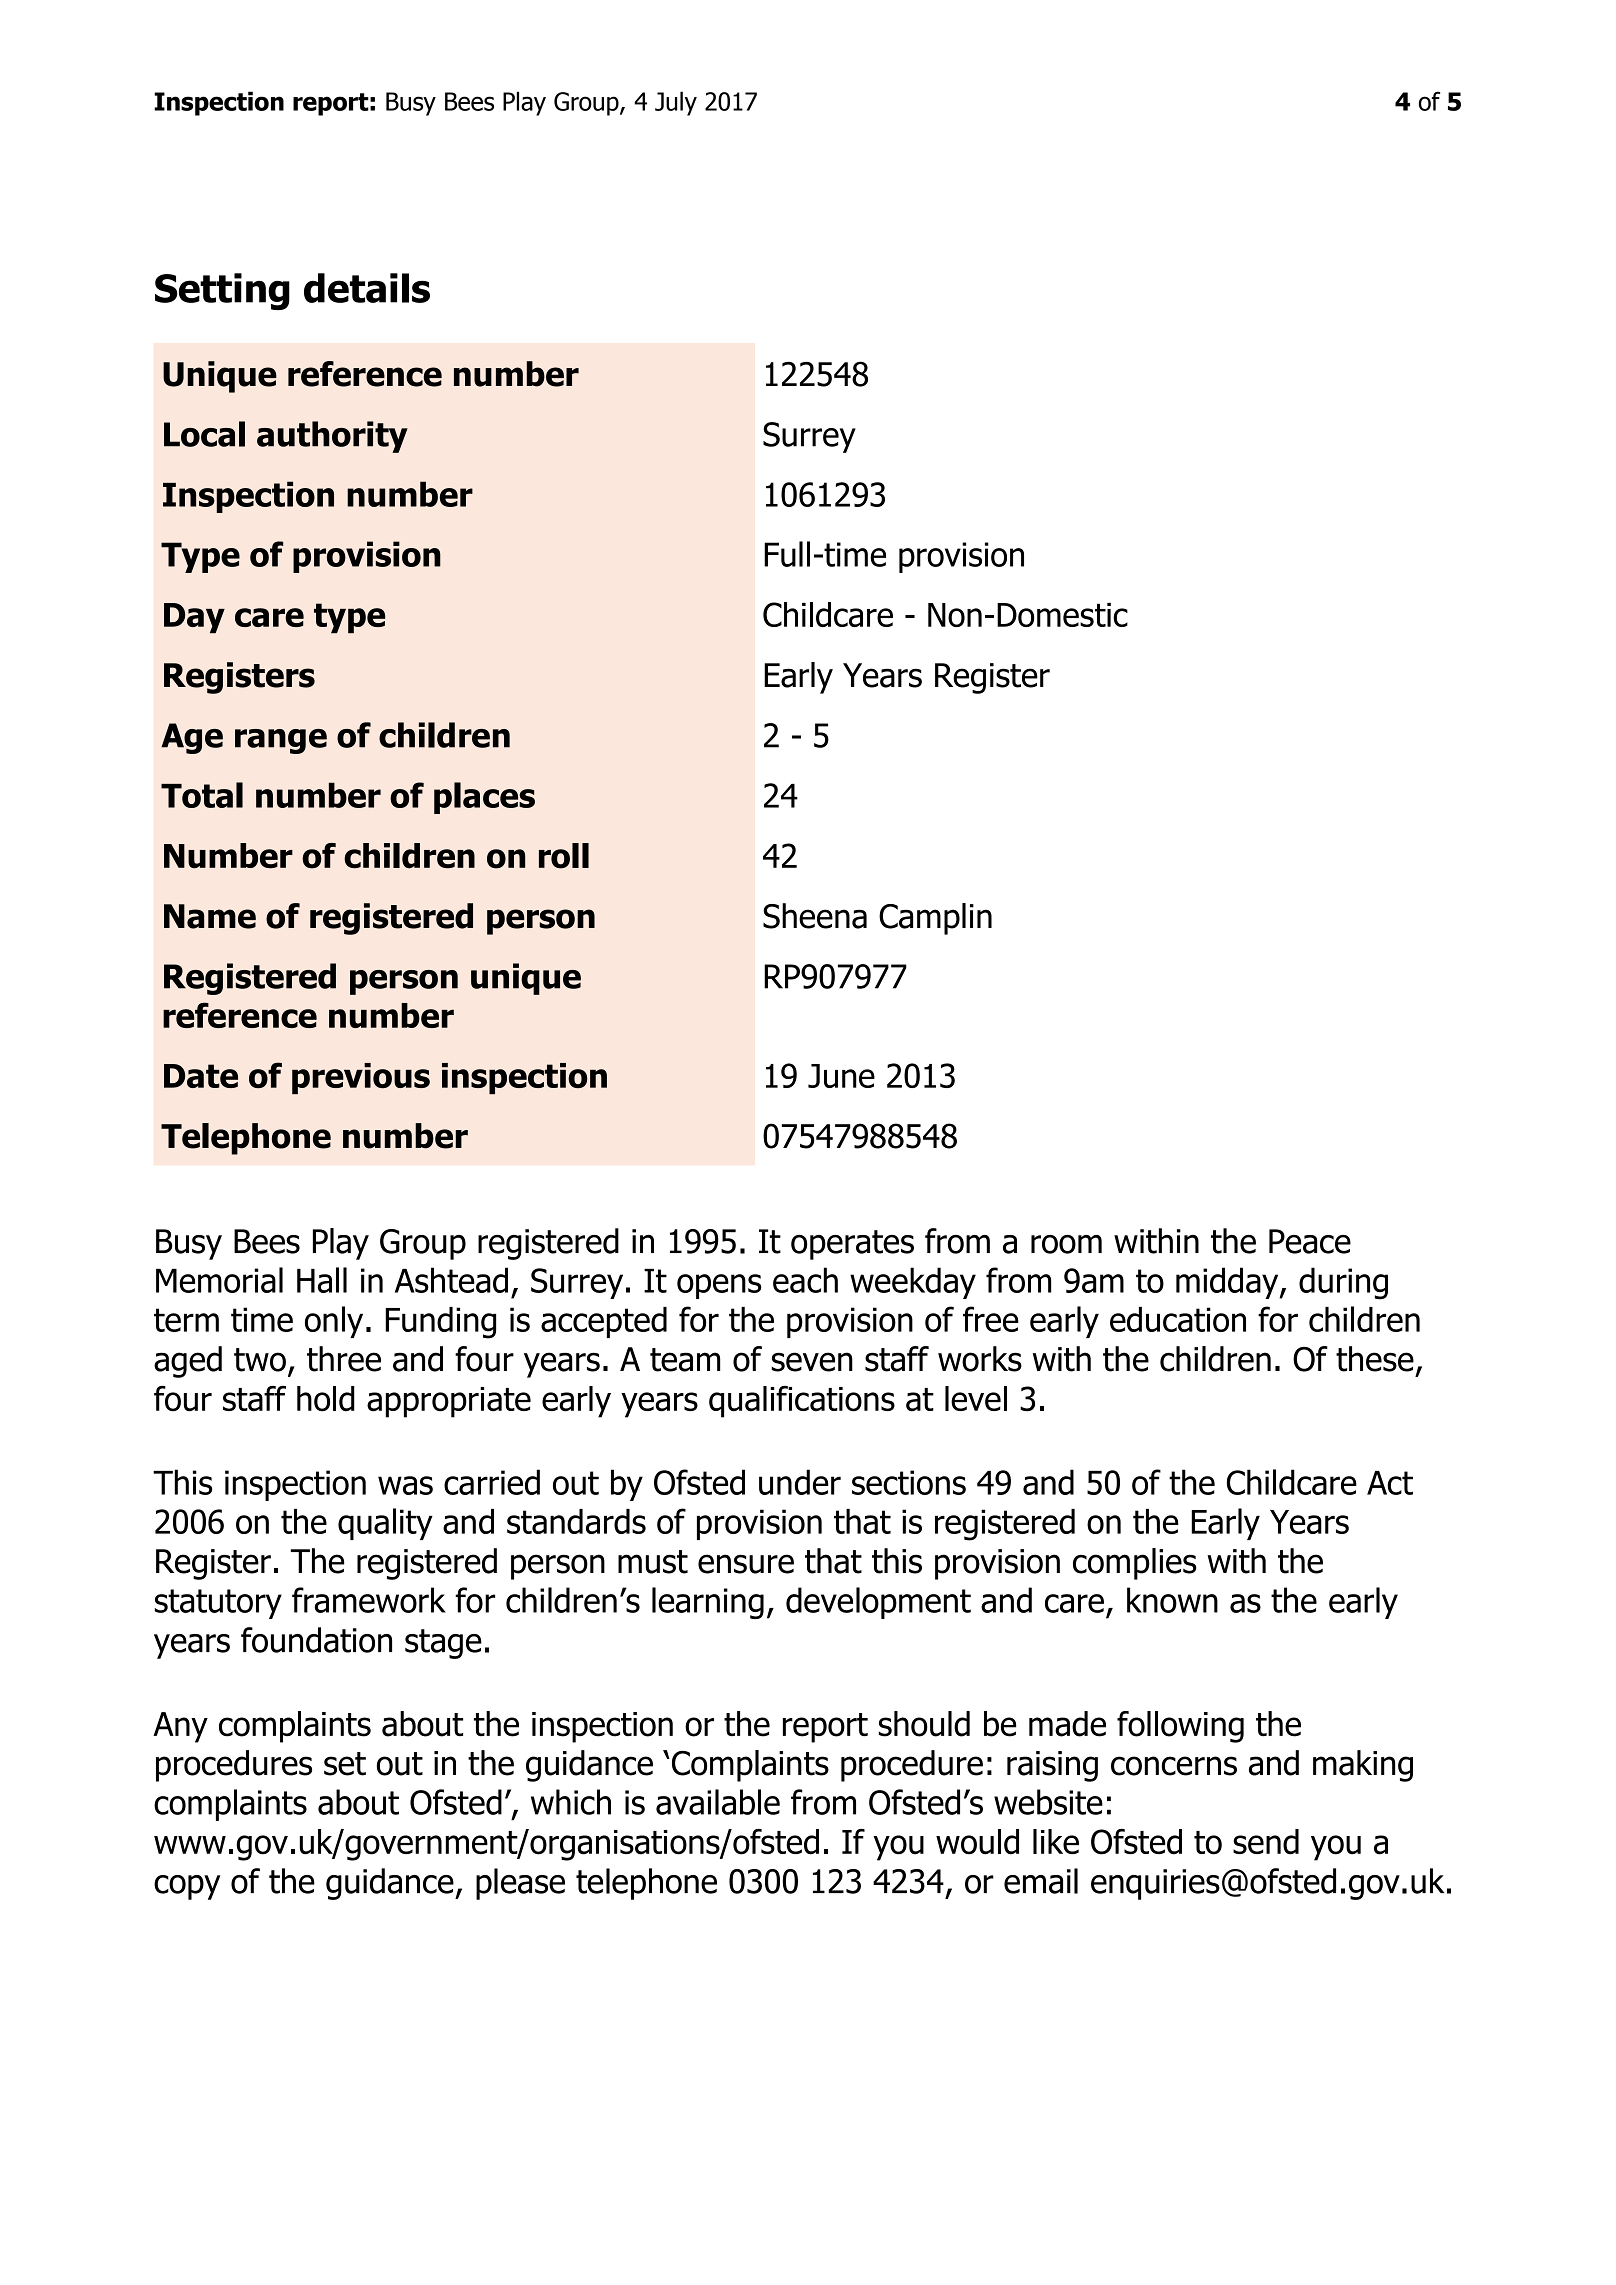 The image size is (1616, 2285). I want to click on Sheena, so click(815, 916).
